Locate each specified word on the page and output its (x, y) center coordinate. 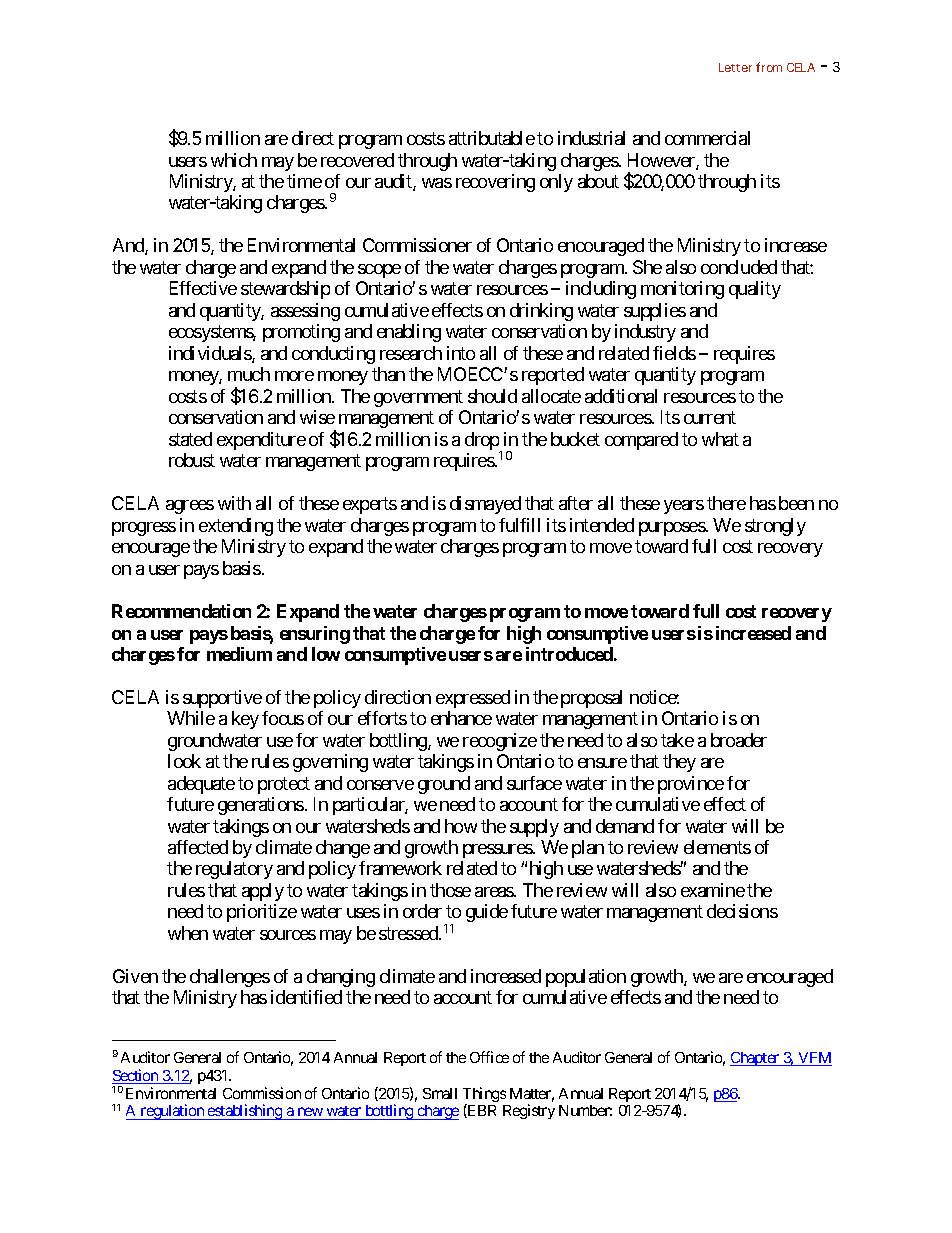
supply (534, 828)
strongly (775, 527)
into (461, 353)
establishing (245, 1112)
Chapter (756, 1059)
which (234, 160)
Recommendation (181, 611)
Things (484, 1096)
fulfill (519, 525)
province (691, 785)
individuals (211, 354)
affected (198, 847)
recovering (495, 183)
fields (674, 353)
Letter (735, 67)
